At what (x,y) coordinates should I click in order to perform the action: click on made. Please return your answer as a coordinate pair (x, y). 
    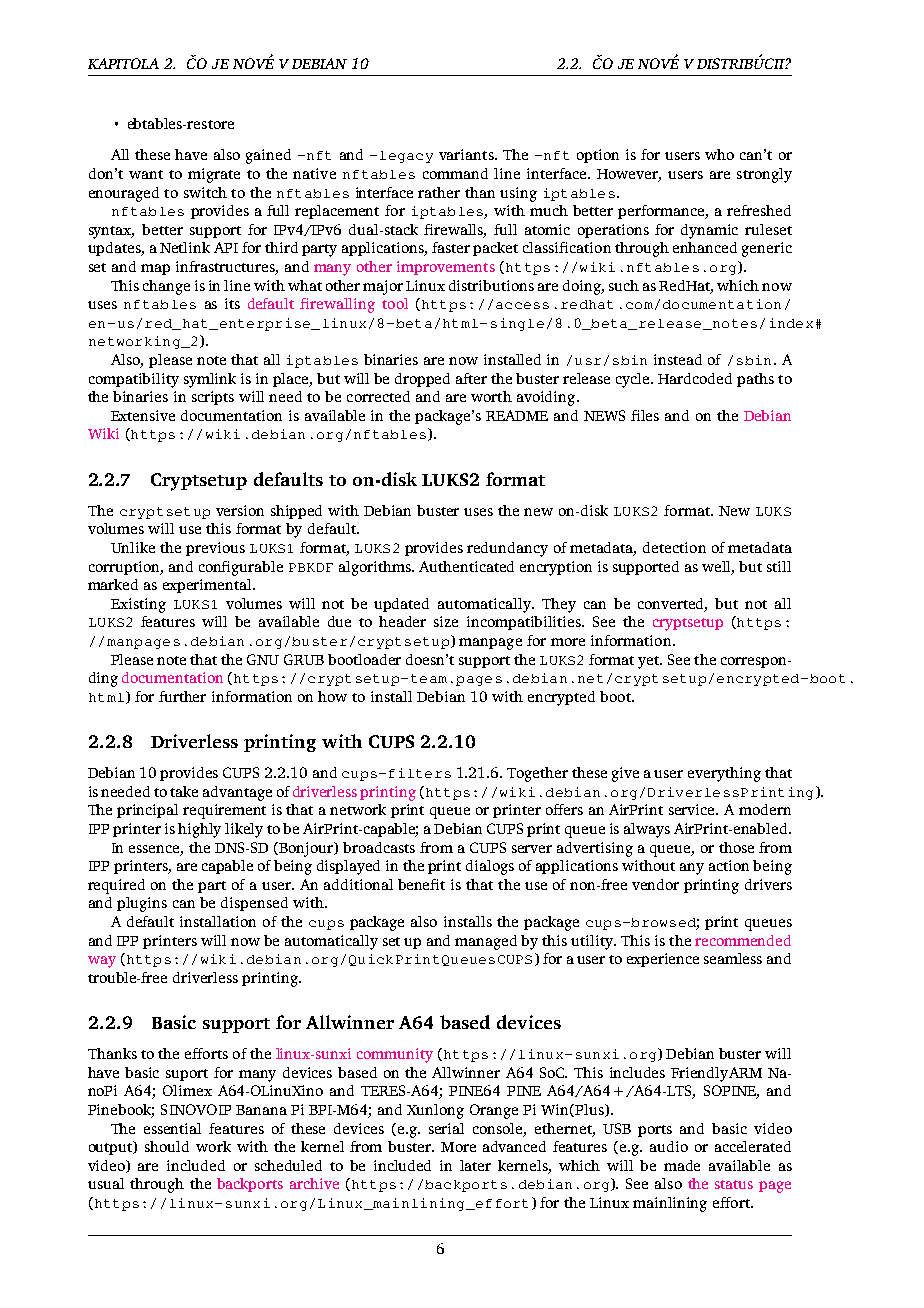
    Looking at the image, I should click on (682, 1165).
